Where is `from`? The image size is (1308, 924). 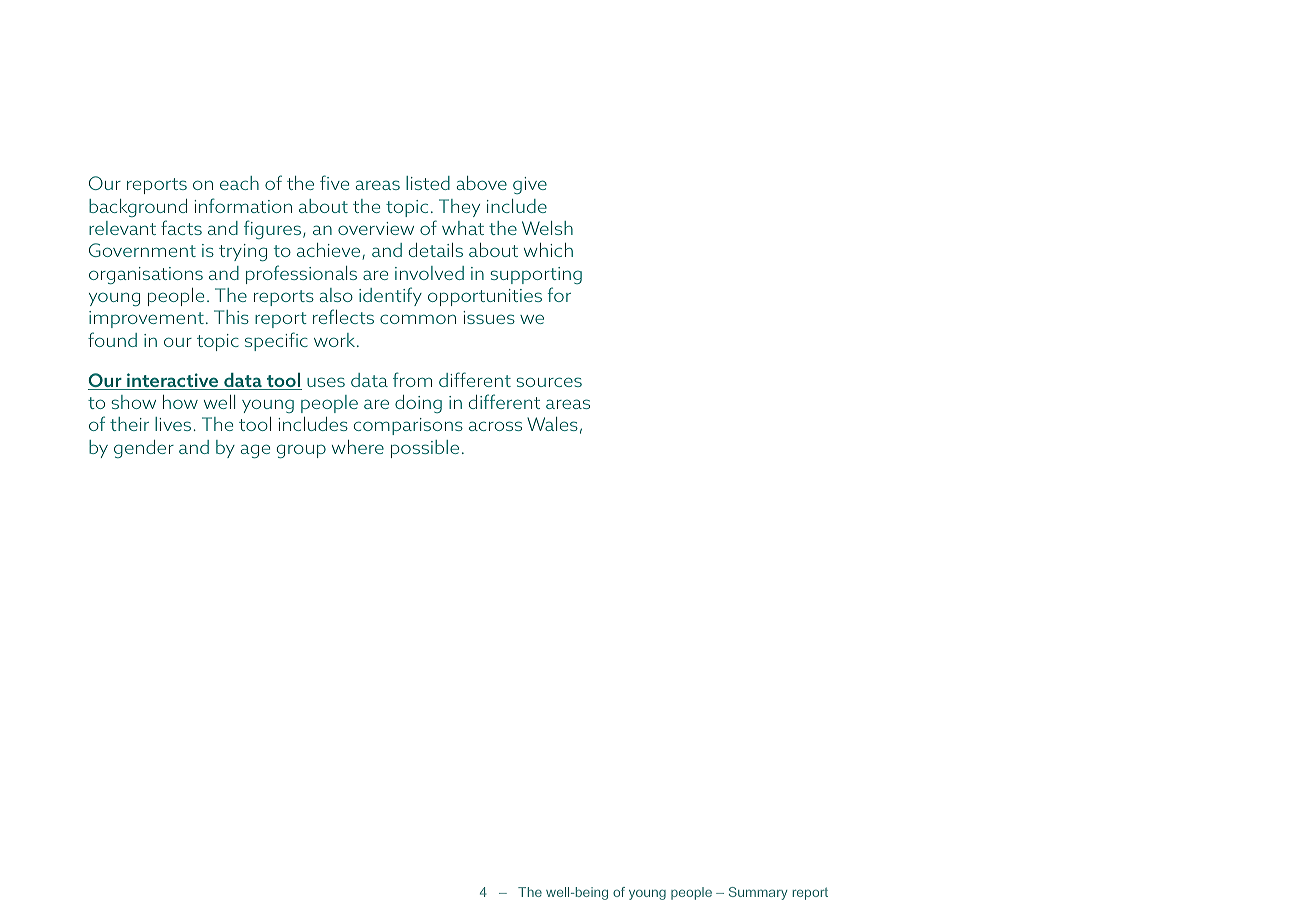 from is located at coordinates (412, 379).
